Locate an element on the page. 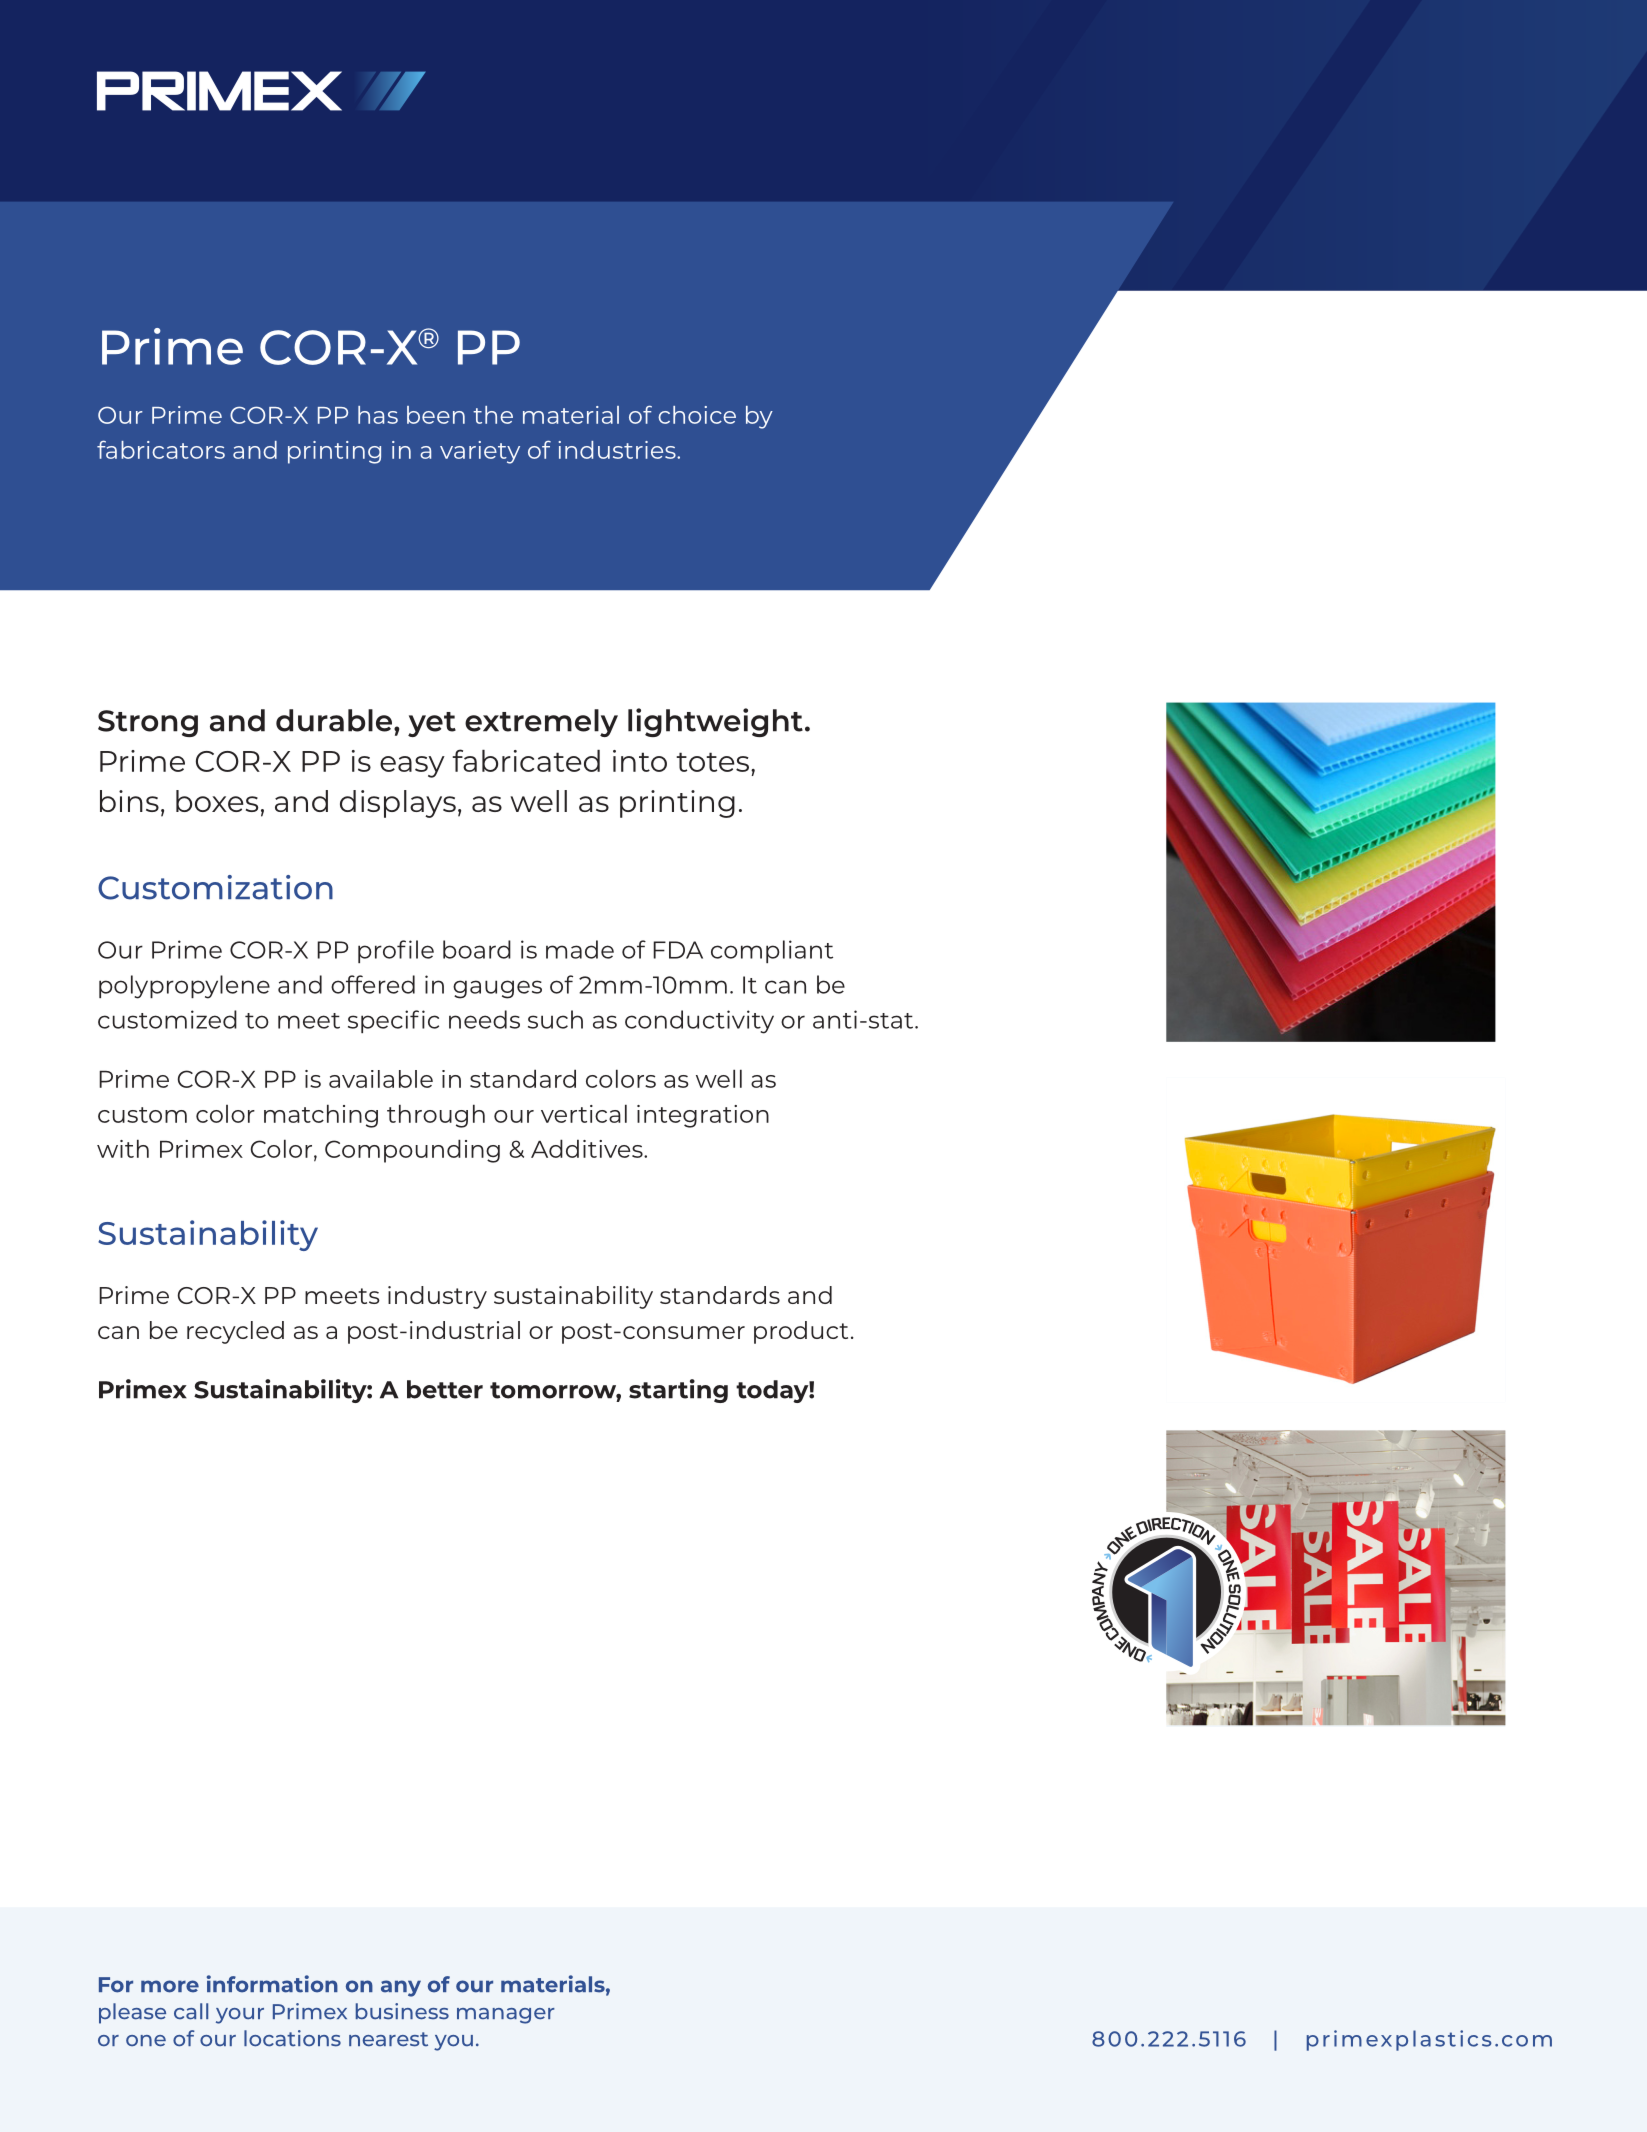  call is located at coordinates (191, 2011).
